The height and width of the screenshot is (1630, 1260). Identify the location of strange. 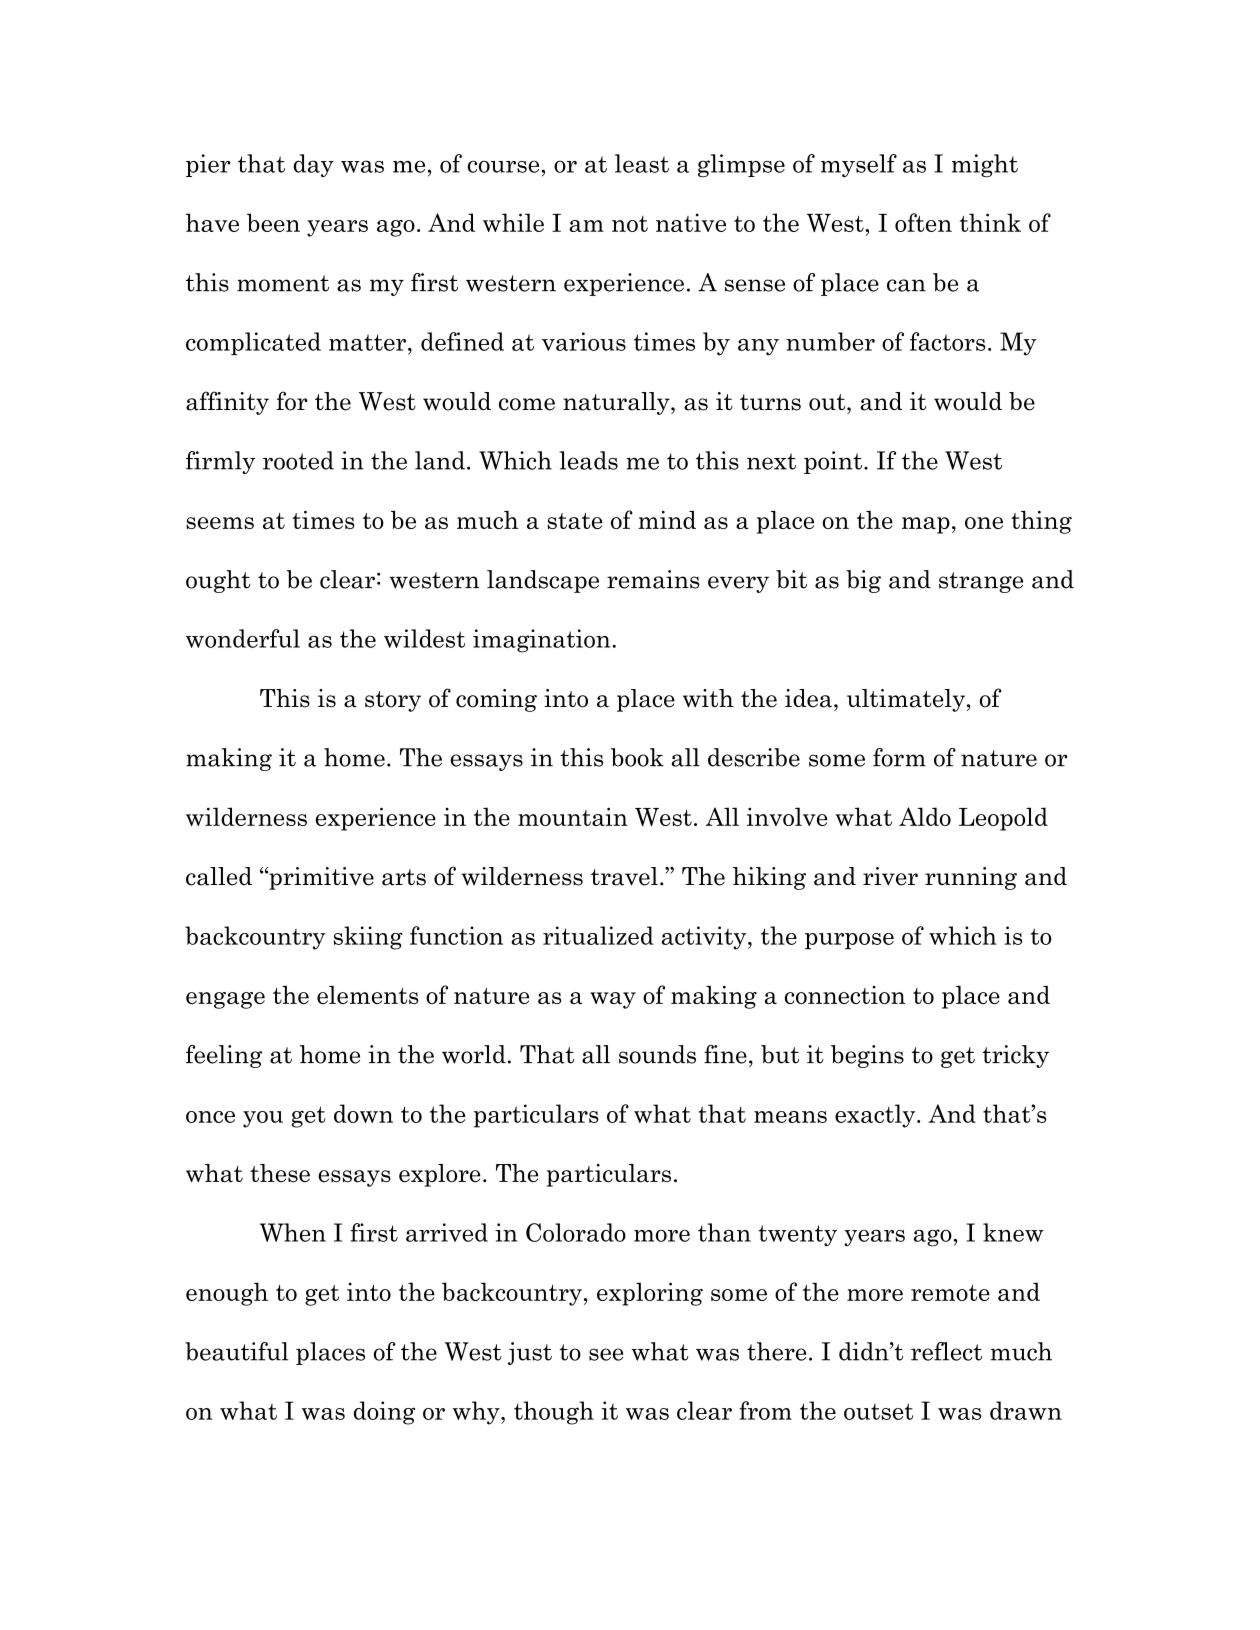
(981, 582).
